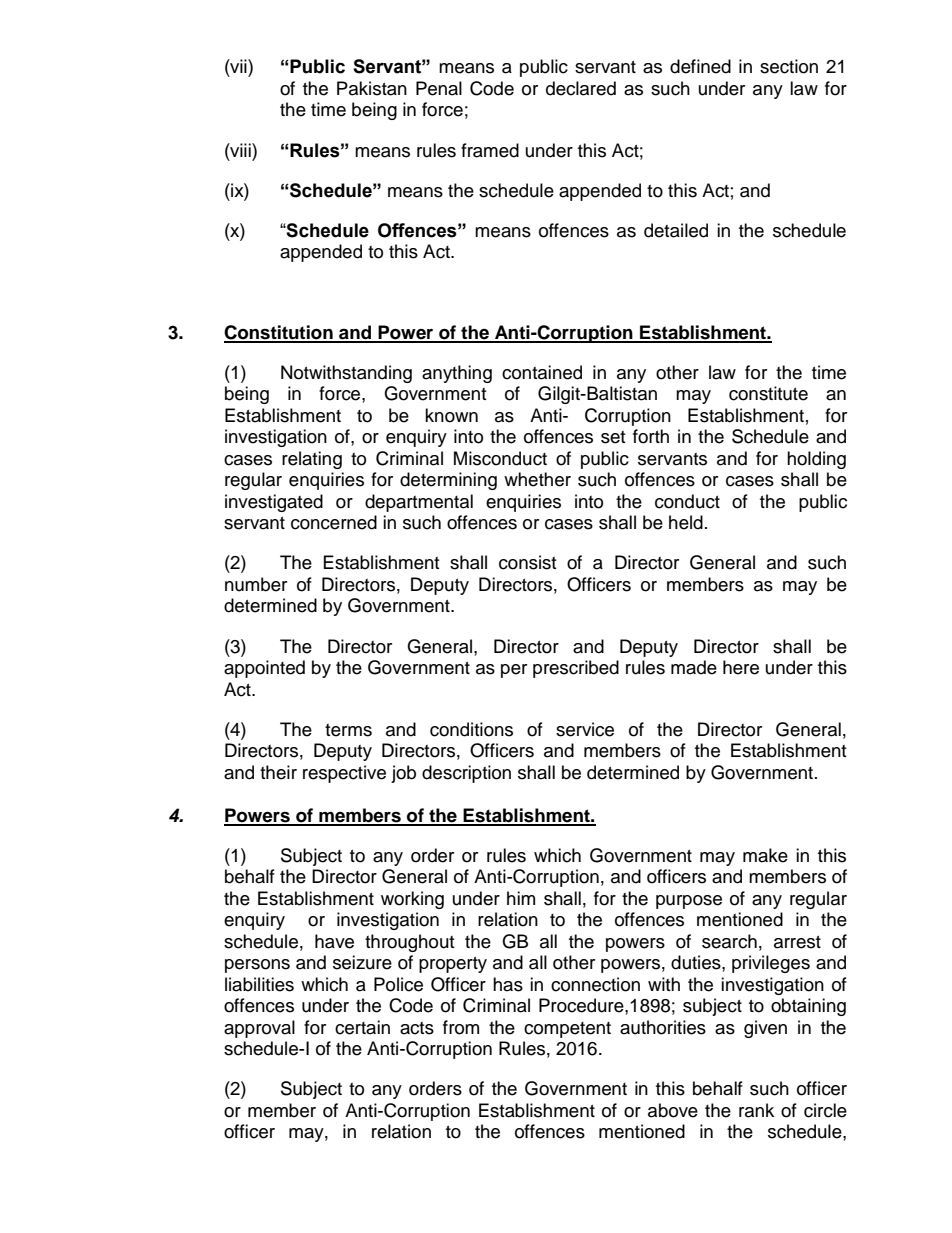 The width and height of the page is (952, 1233). I want to click on whether, so click(537, 479).
